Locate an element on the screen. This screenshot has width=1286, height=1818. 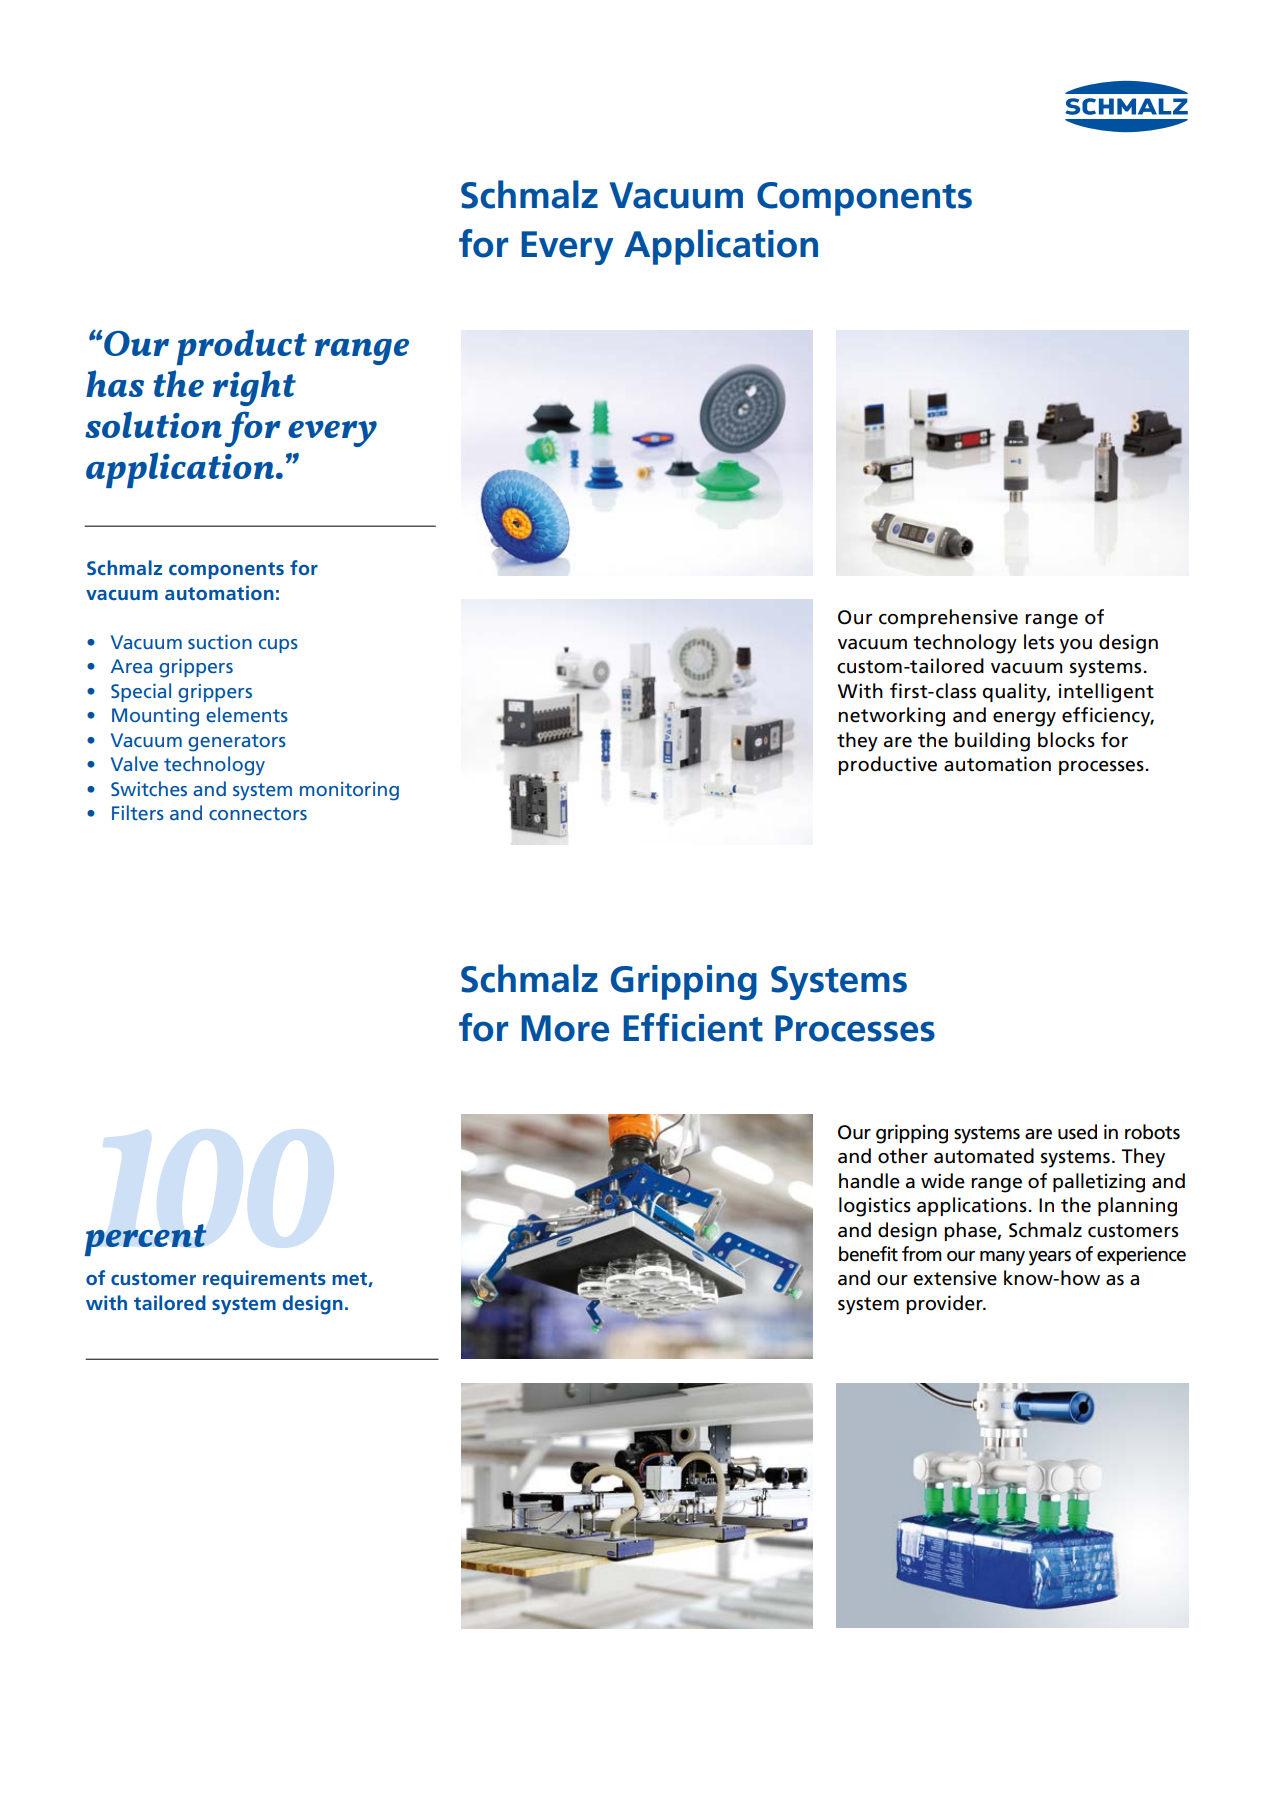
right is located at coordinates (254, 388).
